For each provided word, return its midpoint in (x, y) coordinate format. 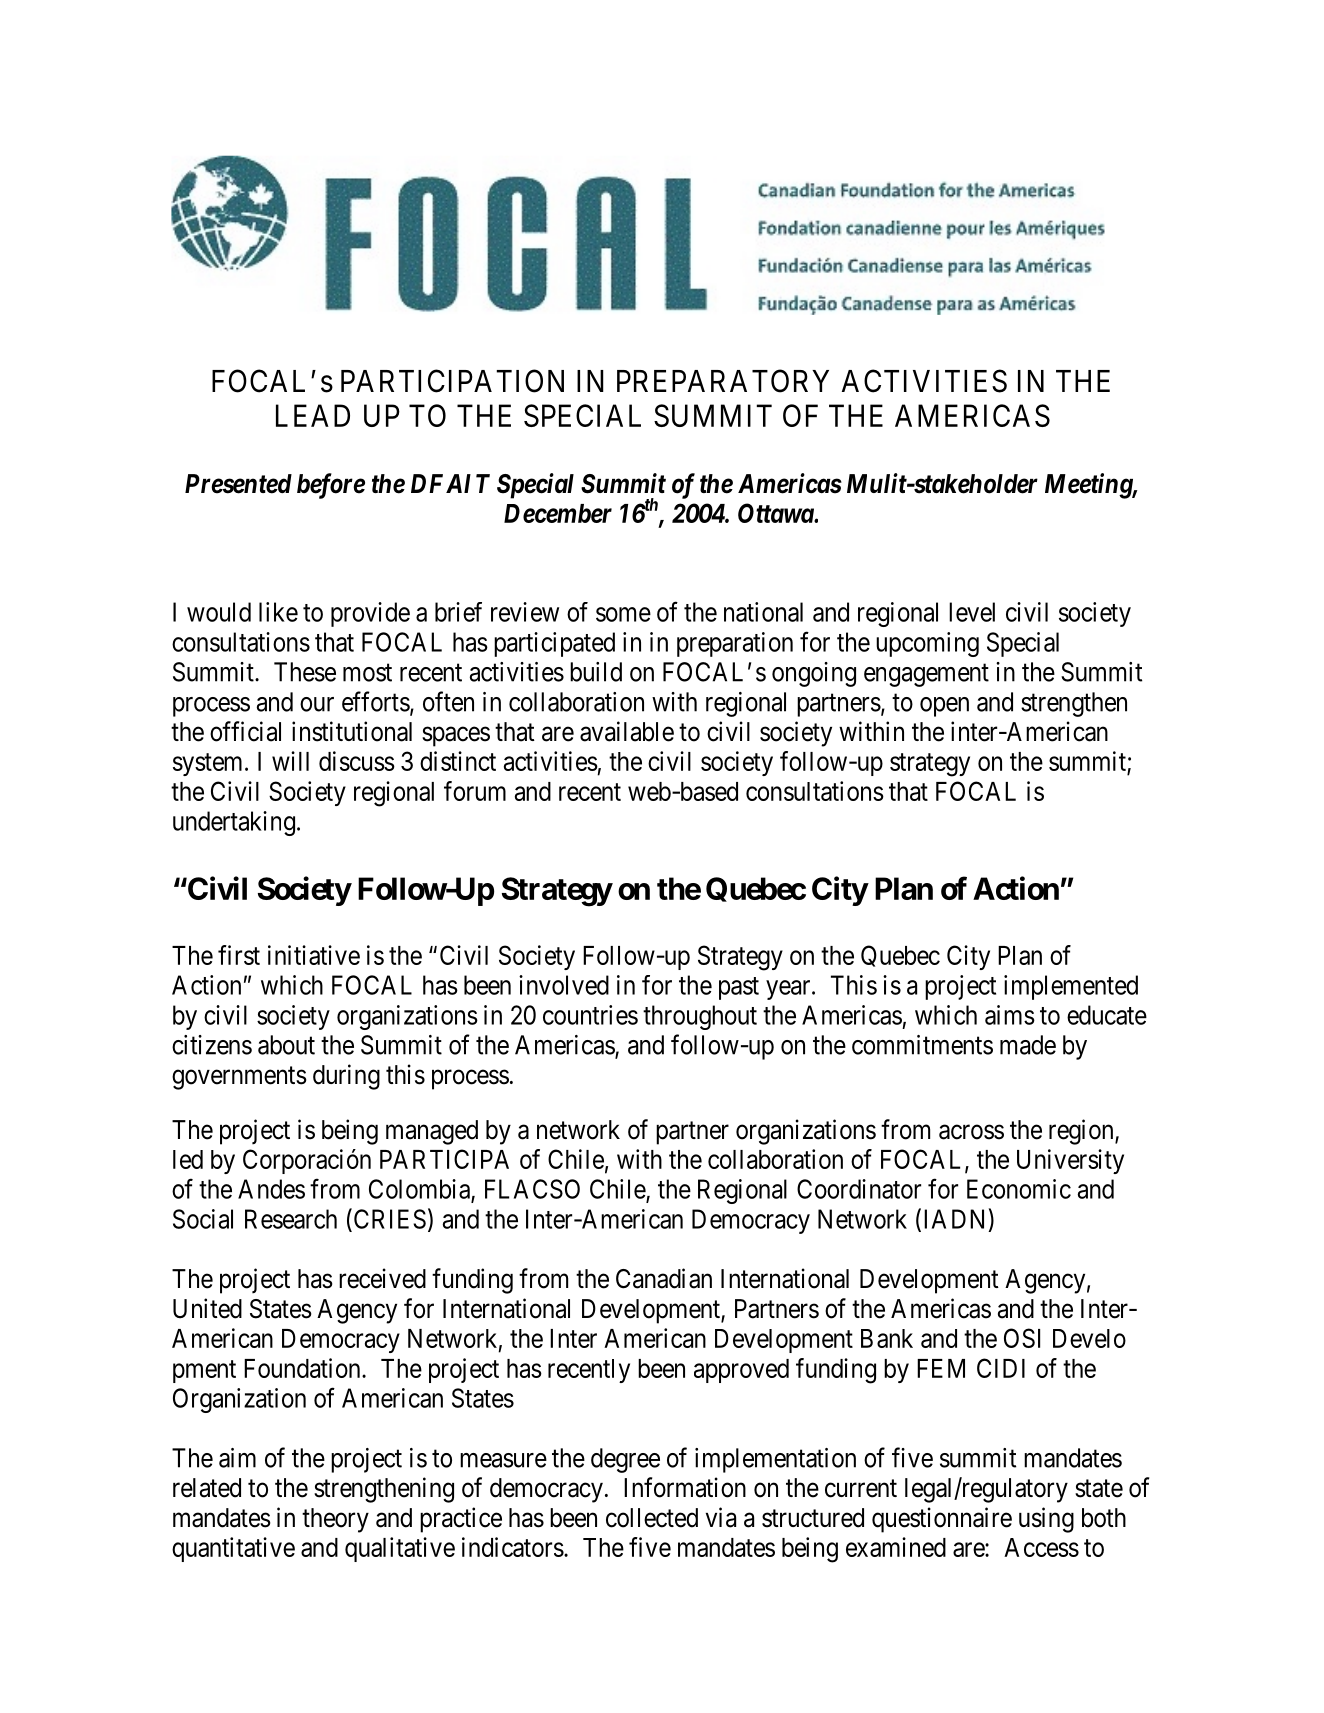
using (1046, 1520)
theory (335, 1520)
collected (652, 1518)
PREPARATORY (723, 381)
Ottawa (776, 513)
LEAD (313, 415)
